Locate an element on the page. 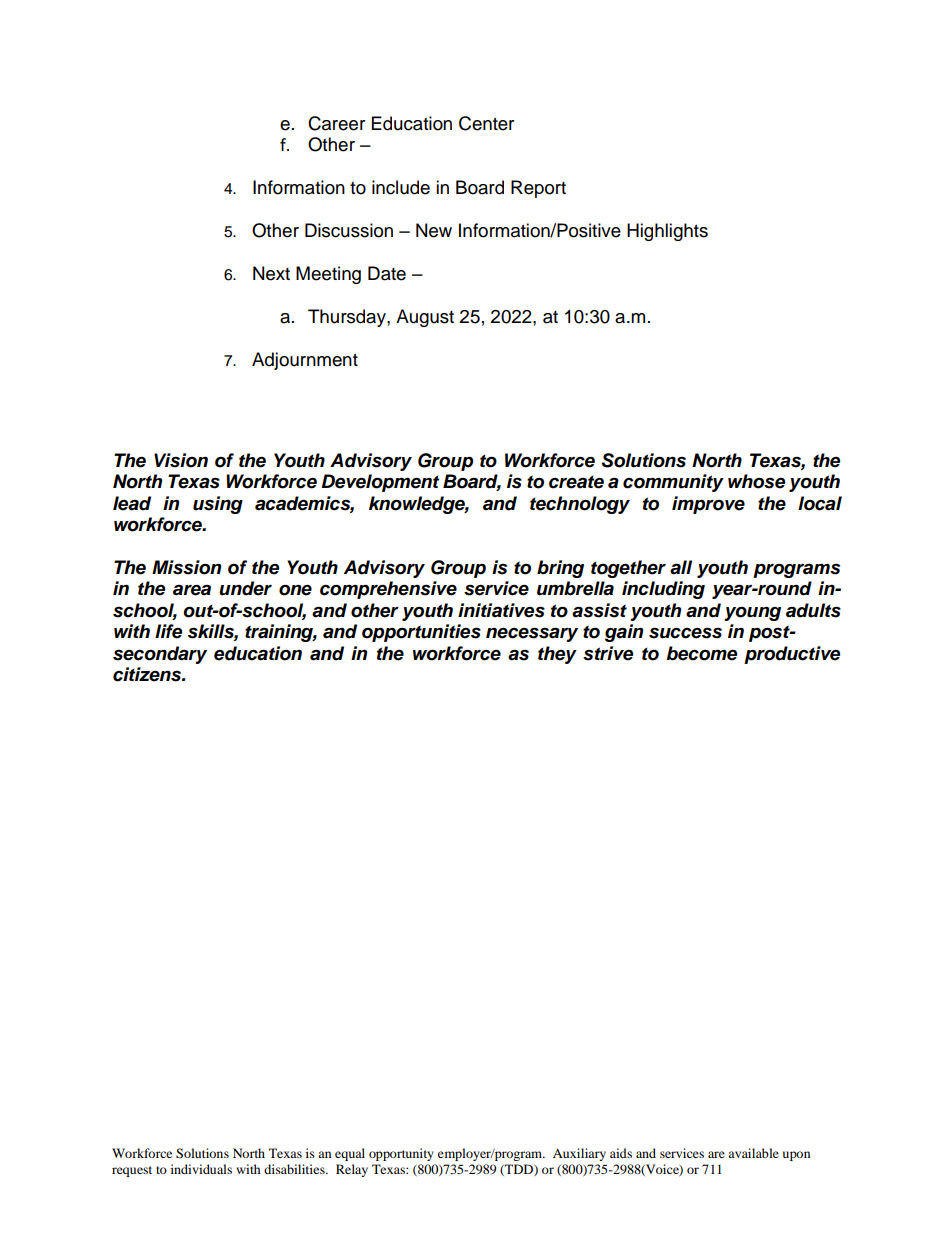  whose is located at coordinates (756, 481).
